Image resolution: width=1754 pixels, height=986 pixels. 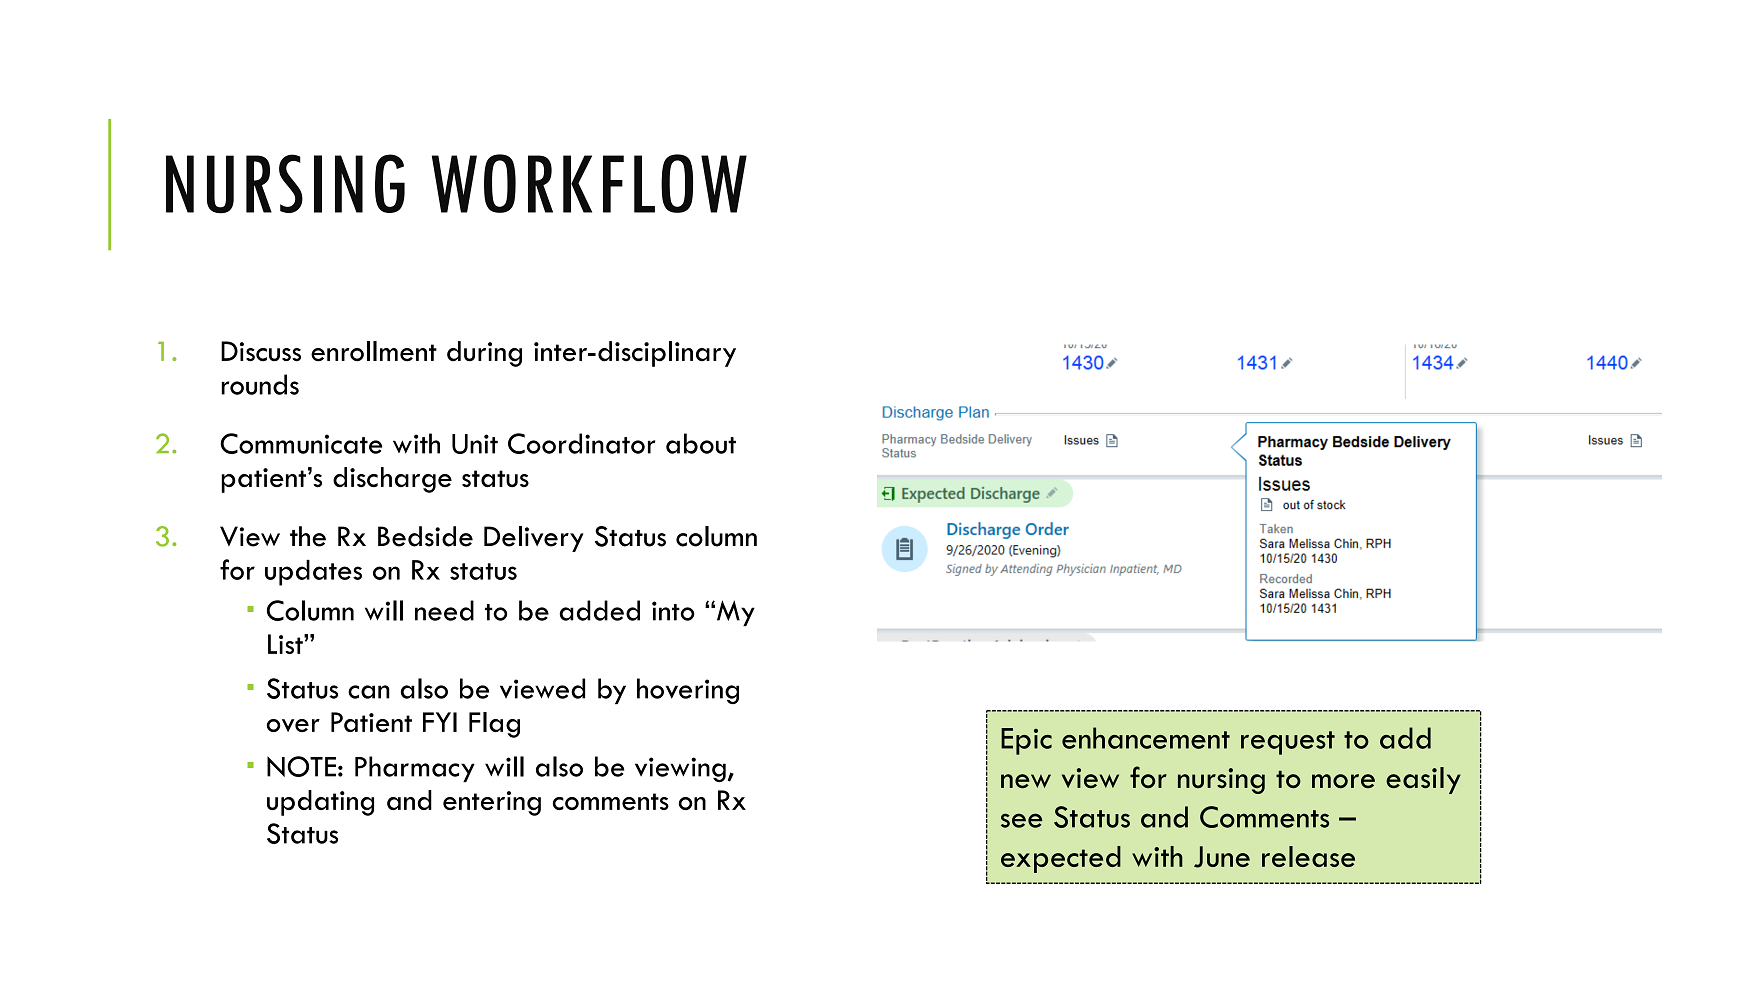 What do you see at coordinates (475, 444) in the screenshot?
I see `Unit` at bounding box center [475, 444].
